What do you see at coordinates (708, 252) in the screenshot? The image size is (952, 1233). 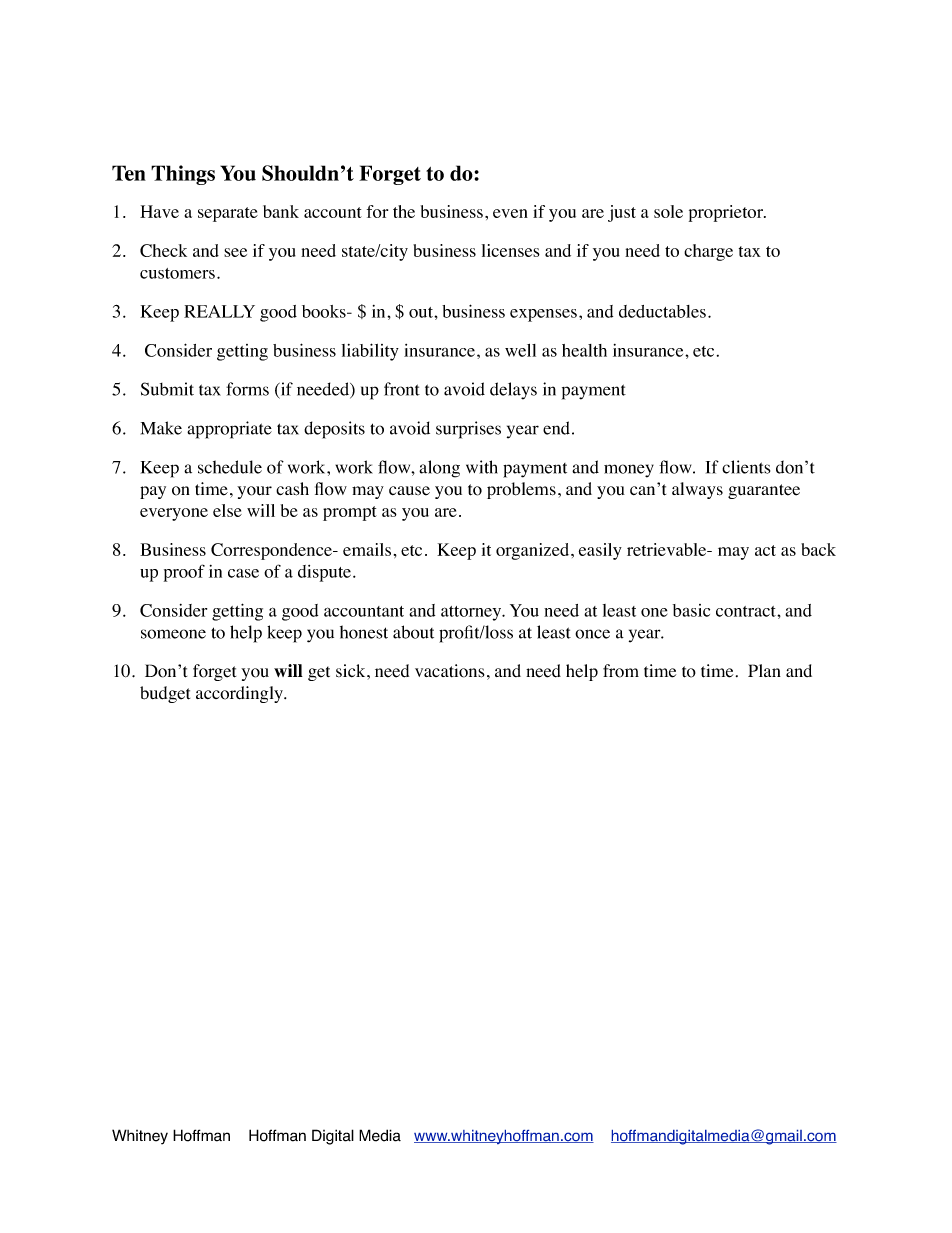 I see `charge` at bounding box center [708, 252].
